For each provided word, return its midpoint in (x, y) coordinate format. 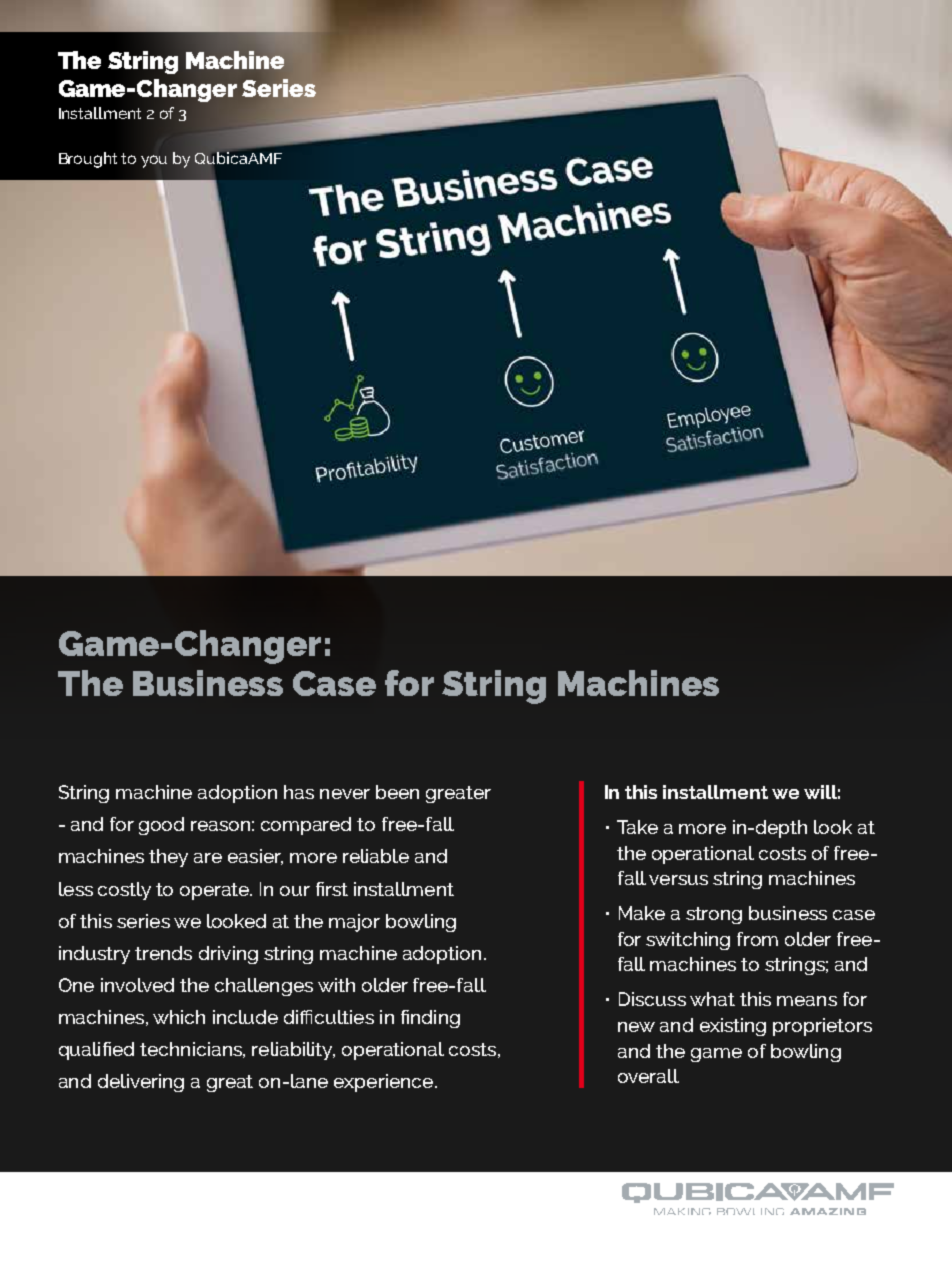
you (154, 161)
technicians (192, 1050)
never (345, 794)
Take (637, 827)
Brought (88, 160)
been (397, 792)
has (299, 792)
